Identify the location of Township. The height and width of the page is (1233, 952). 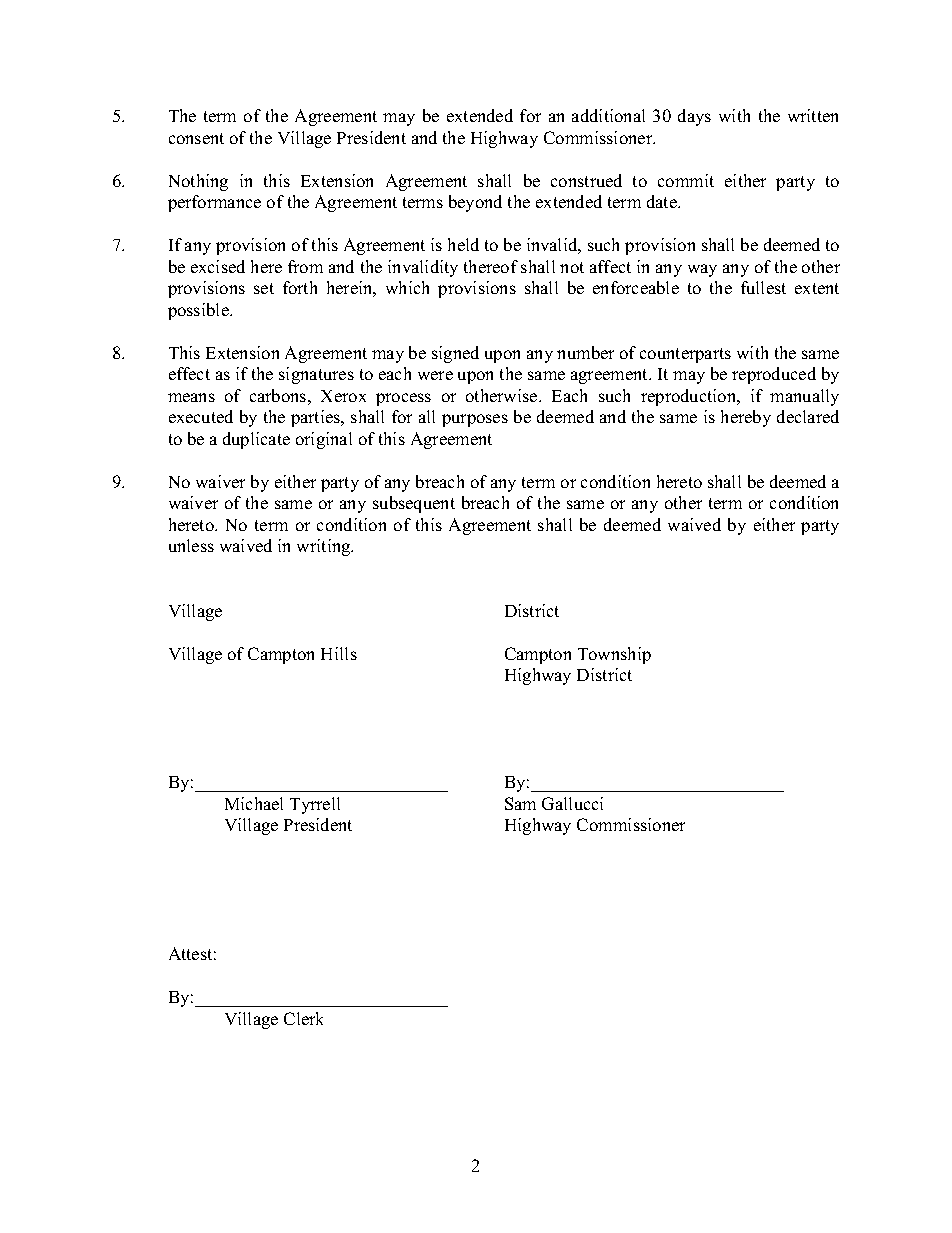
(614, 655).
